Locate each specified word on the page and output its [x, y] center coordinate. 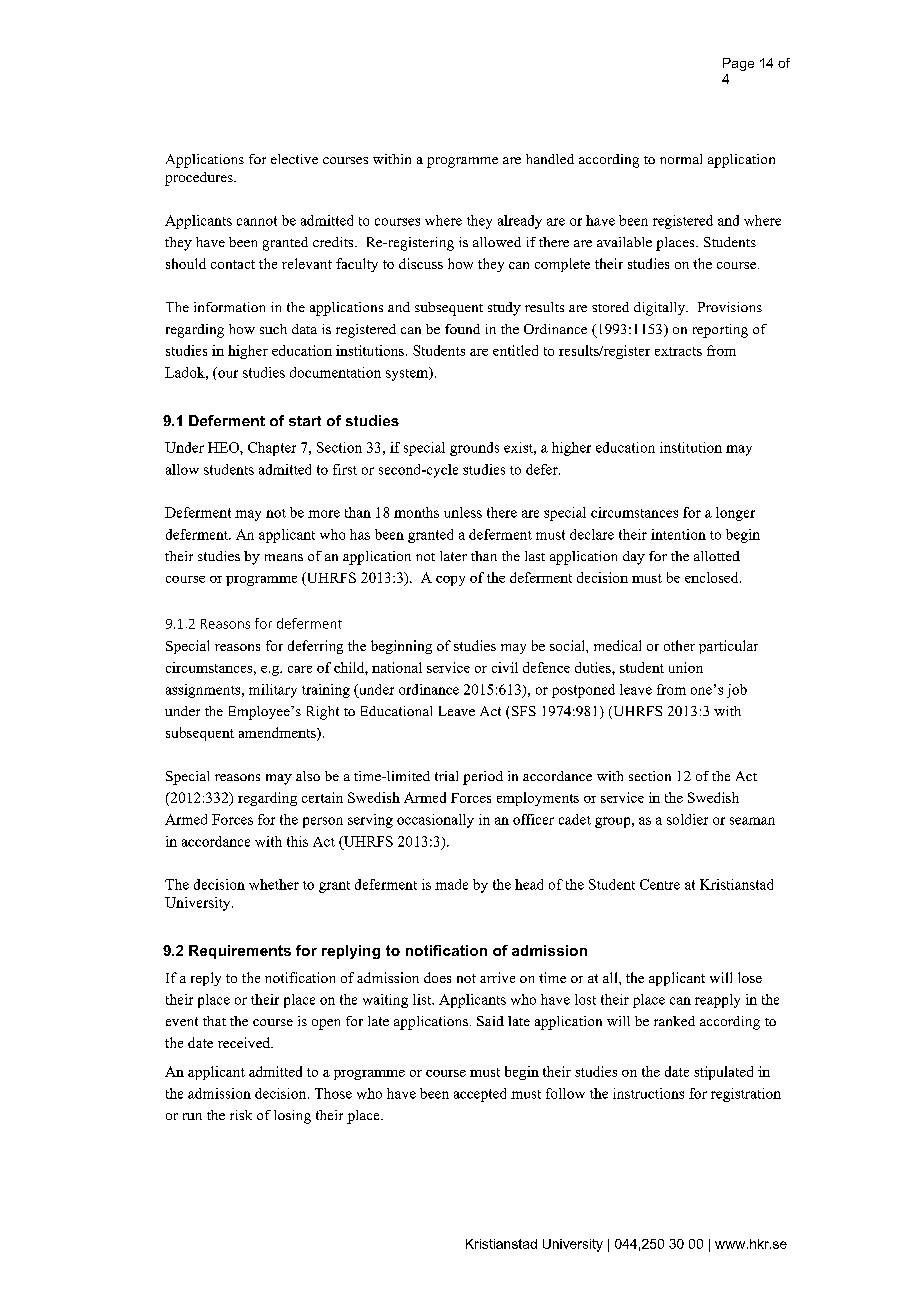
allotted [717, 556]
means [284, 557]
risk [241, 1115]
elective [294, 159]
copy [450, 581]
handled [550, 159]
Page [738, 64]
